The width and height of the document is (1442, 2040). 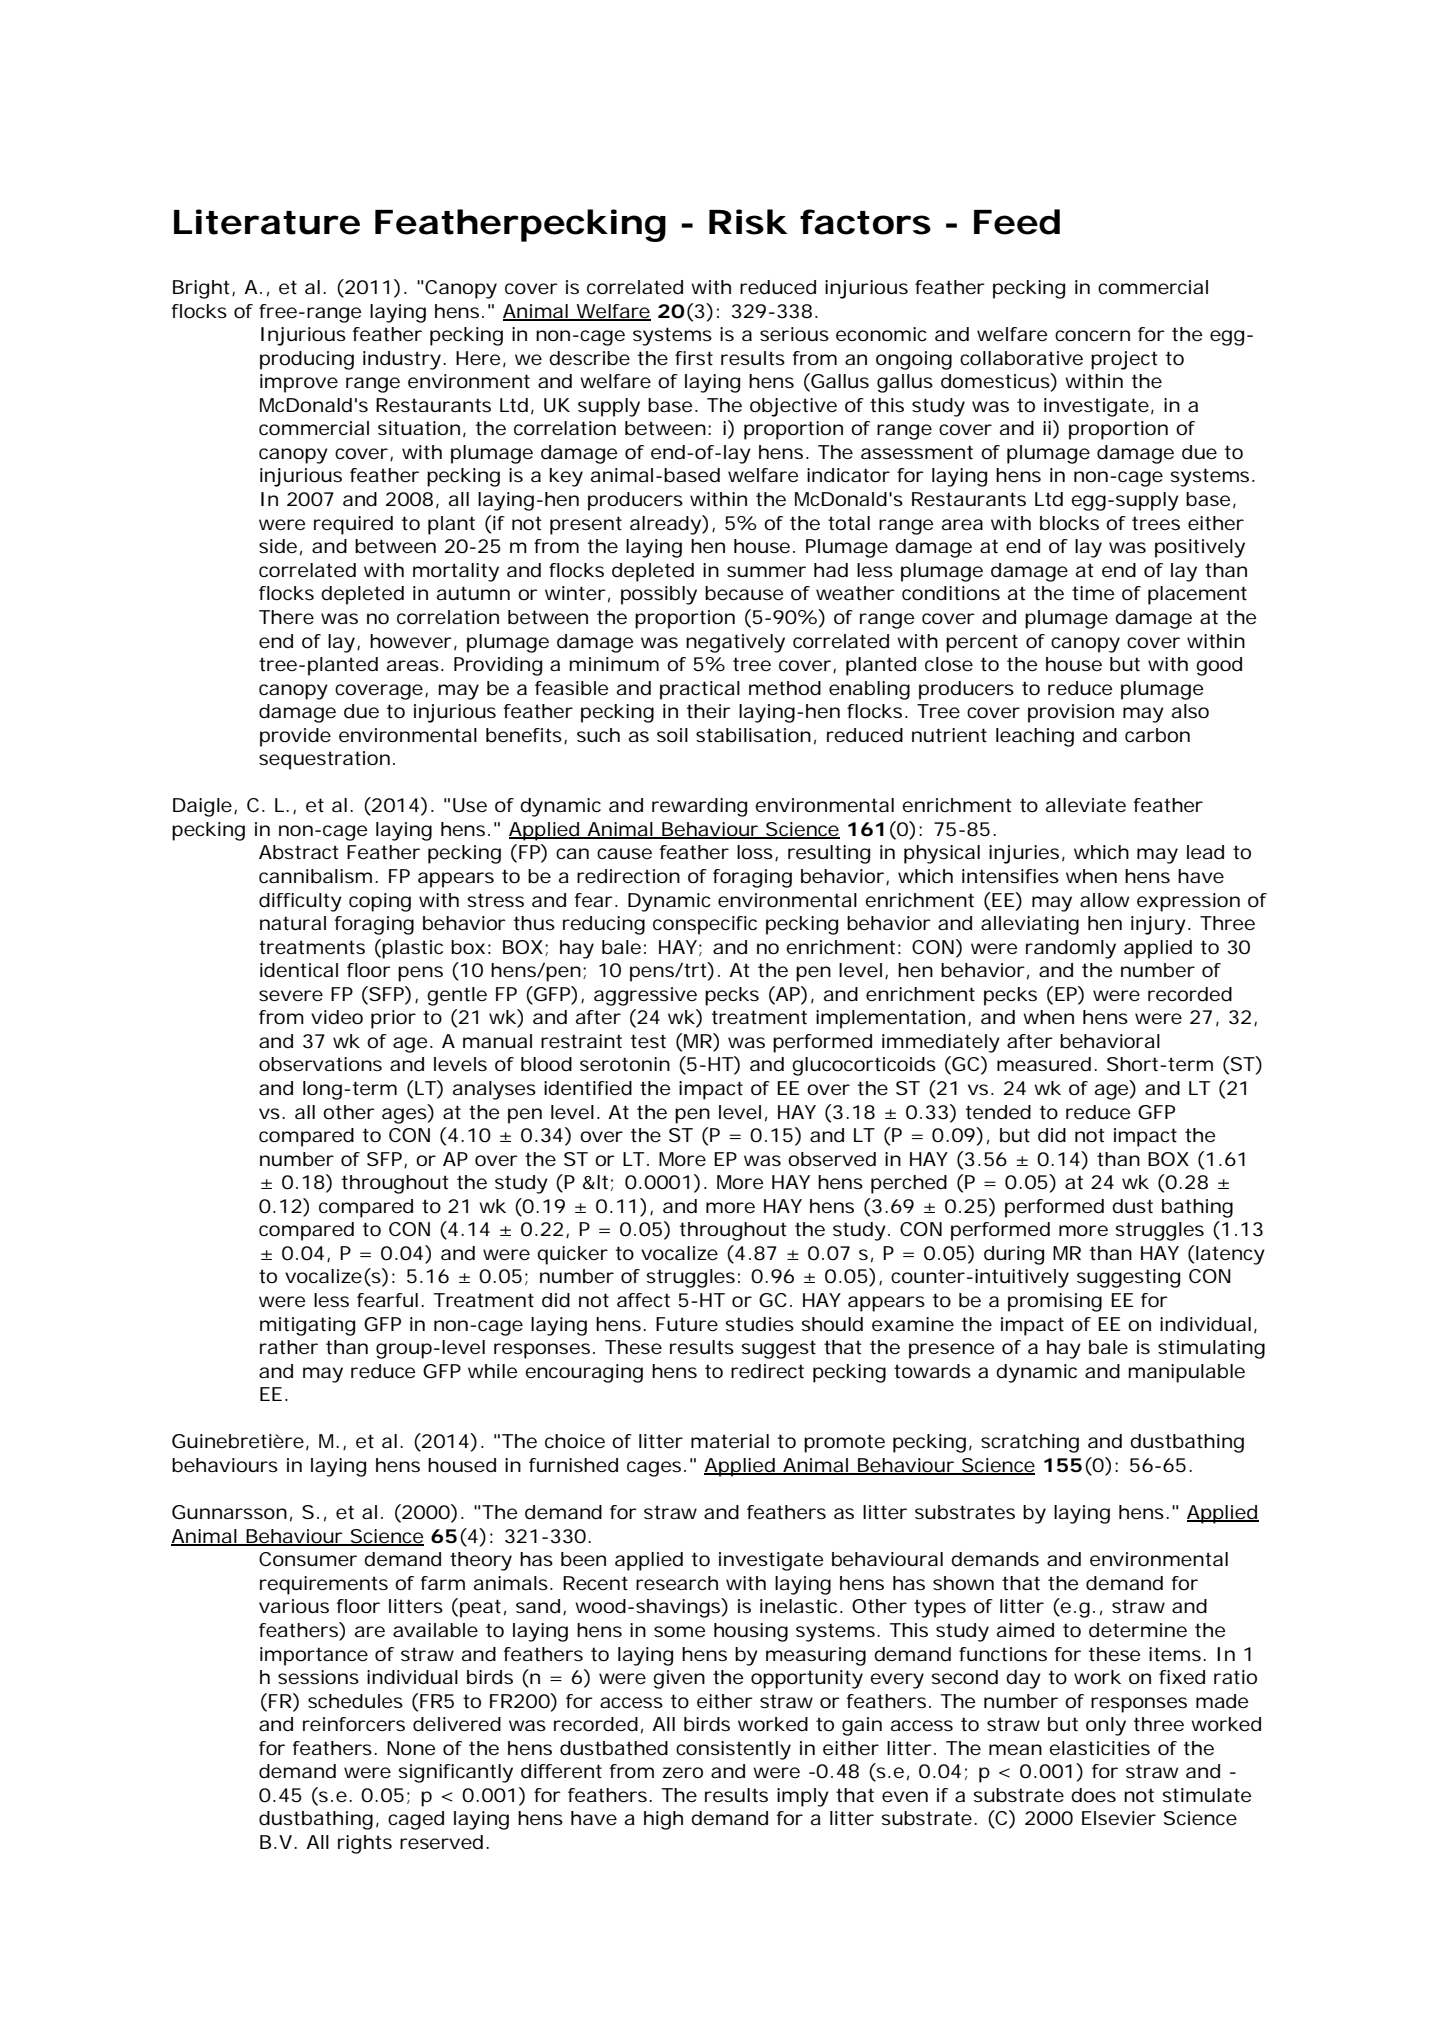 What do you see at coordinates (308, 1559) in the document?
I see `Consumer` at bounding box center [308, 1559].
